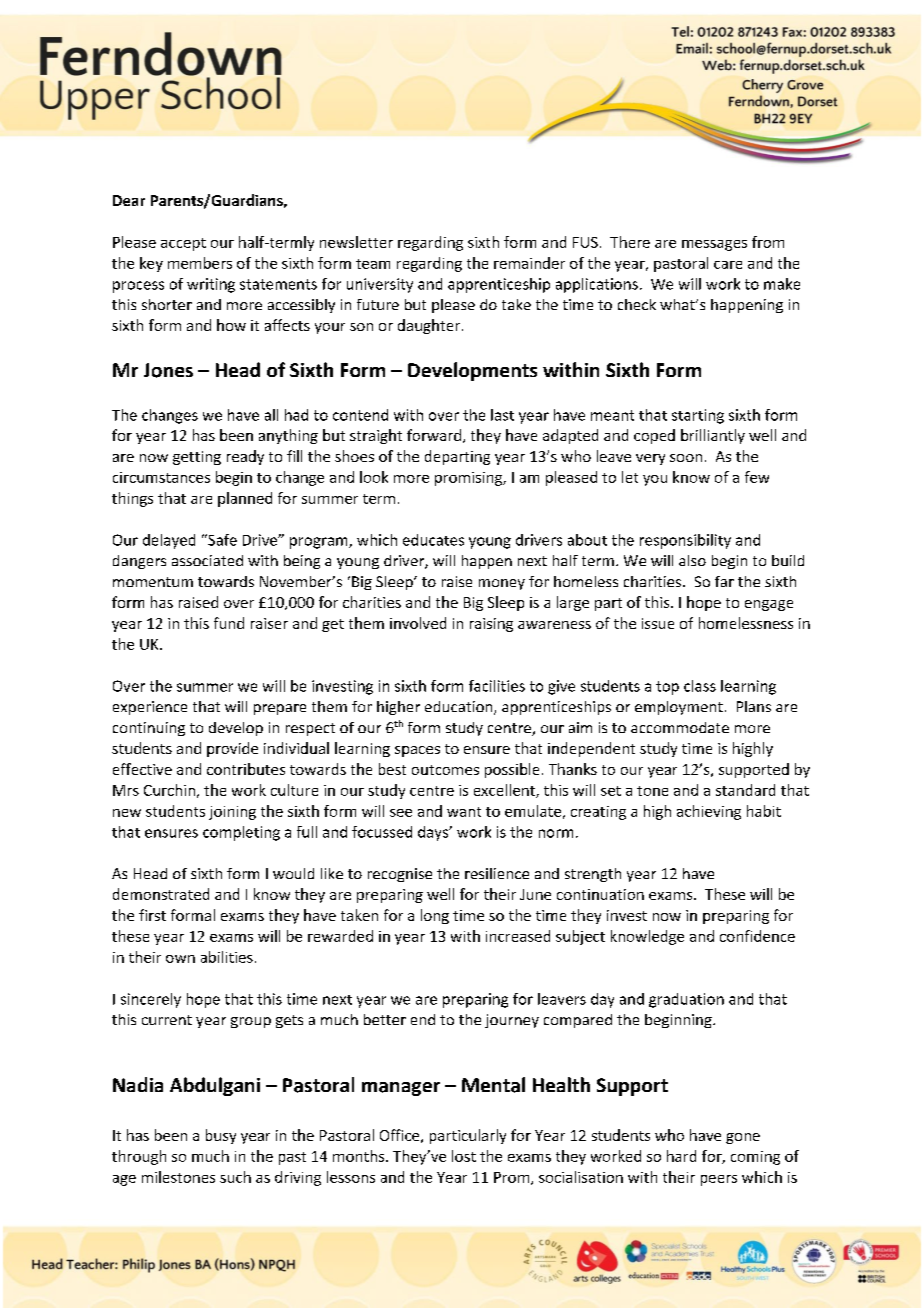  What do you see at coordinates (150, 708) in the screenshot?
I see `experience` at bounding box center [150, 708].
